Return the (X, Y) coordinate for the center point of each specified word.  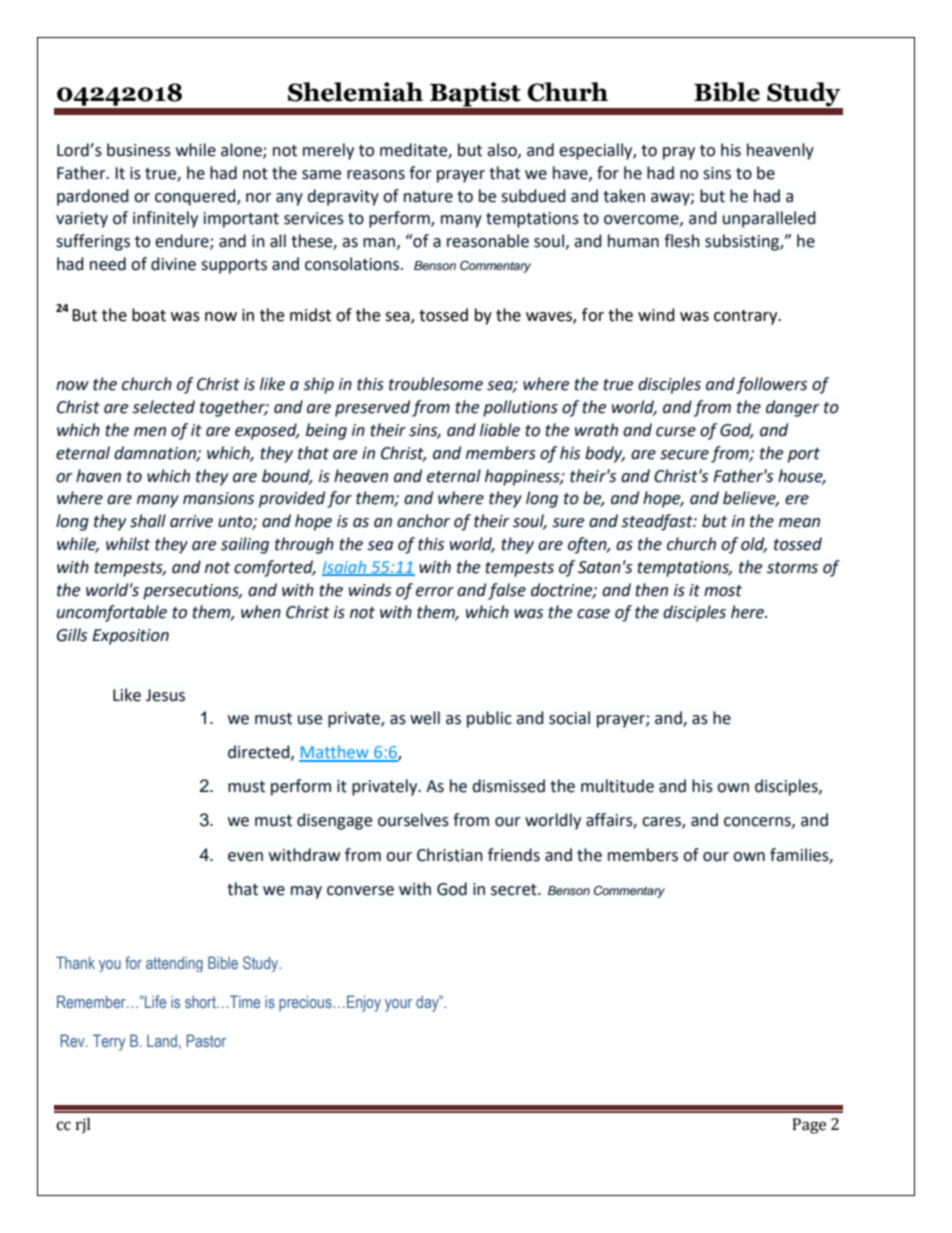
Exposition (130, 637)
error (435, 592)
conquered (196, 197)
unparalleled (769, 219)
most (723, 591)
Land (162, 1041)
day (428, 1004)
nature (428, 197)
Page (809, 1126)
